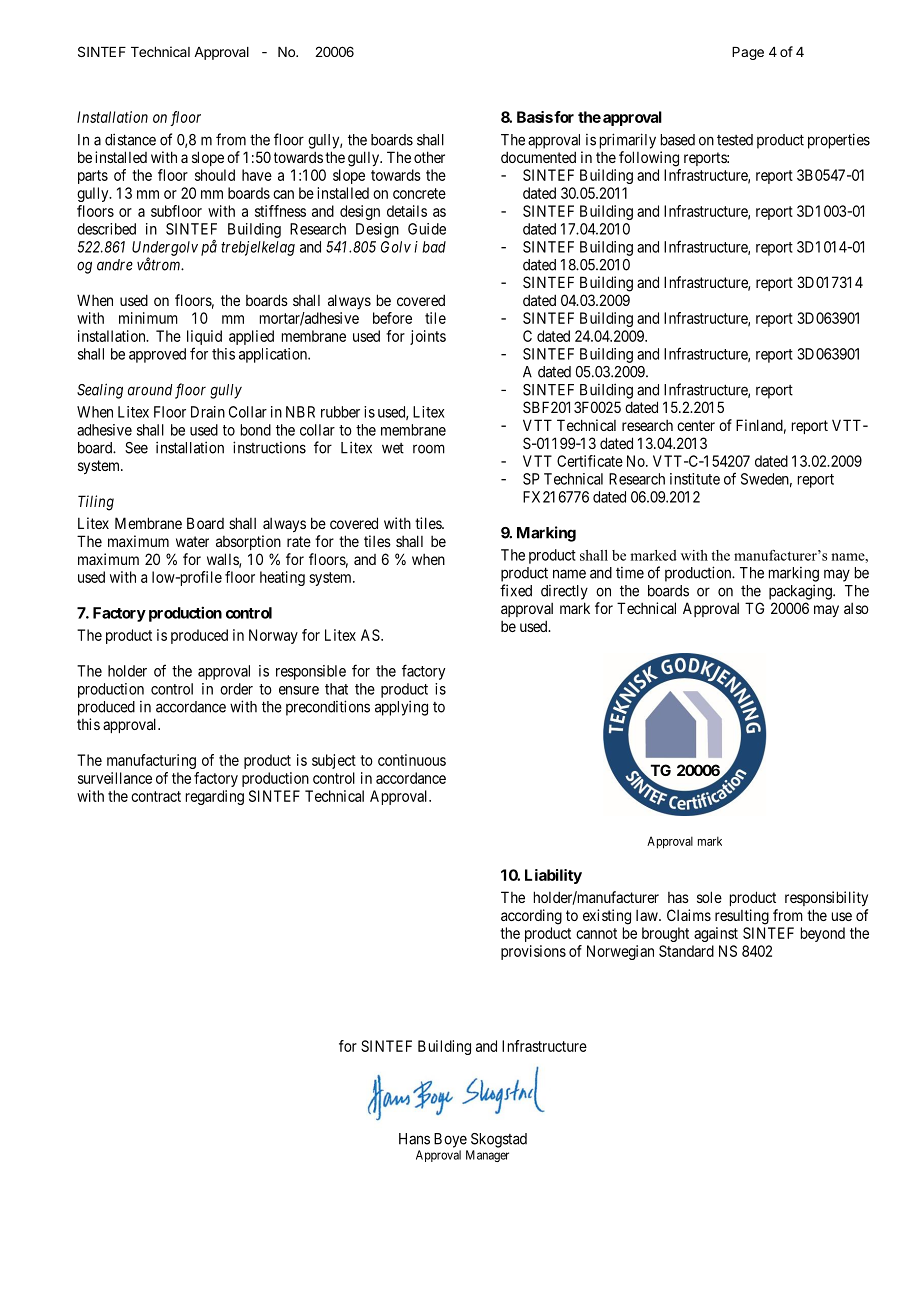 This screenshot has height=1308, width=924. I want to click on fixed, so click(516, 590).
